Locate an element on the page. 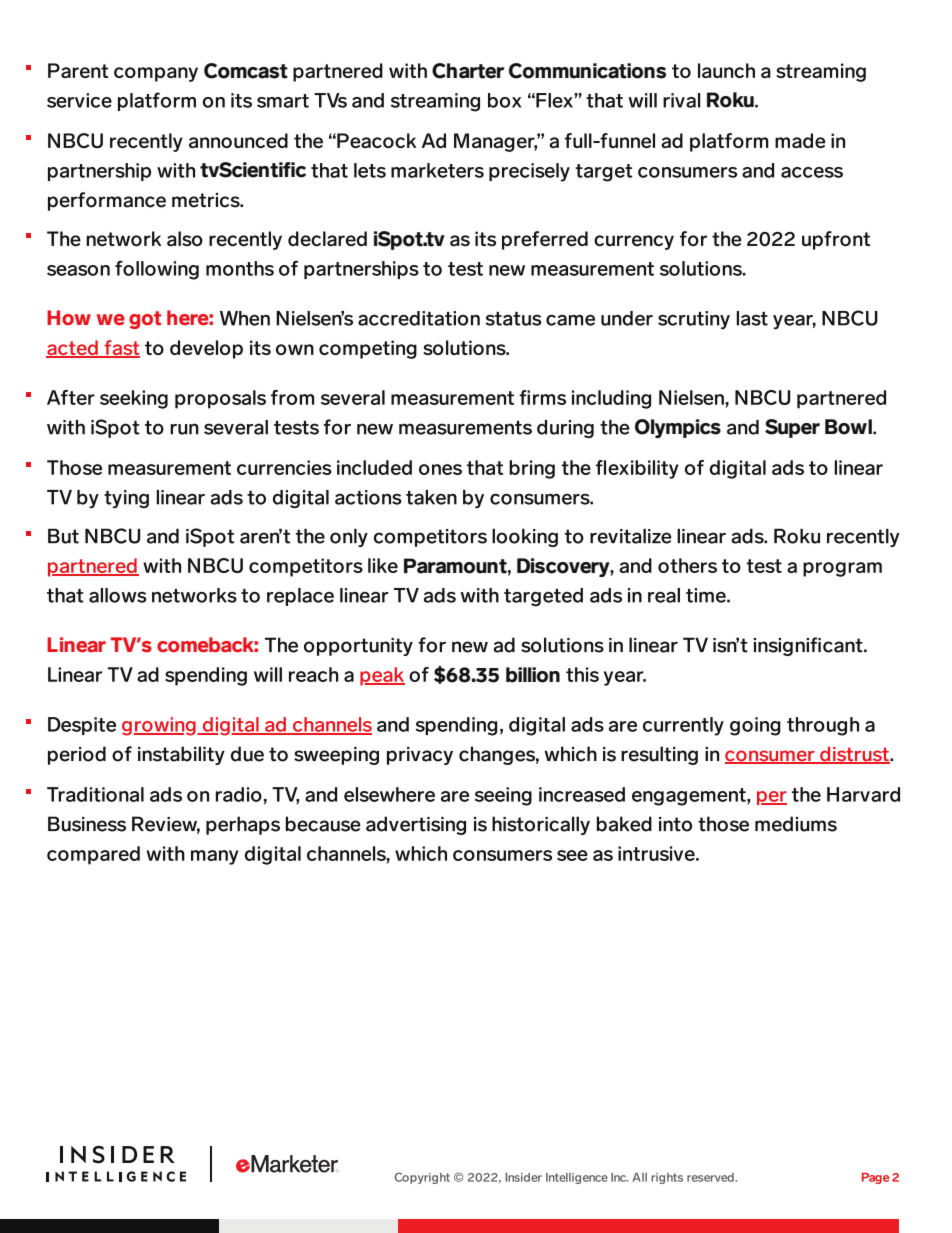 Image resolution: width=952 pixels, height=1233 pixels. program is located at coordinates (842, 569).
